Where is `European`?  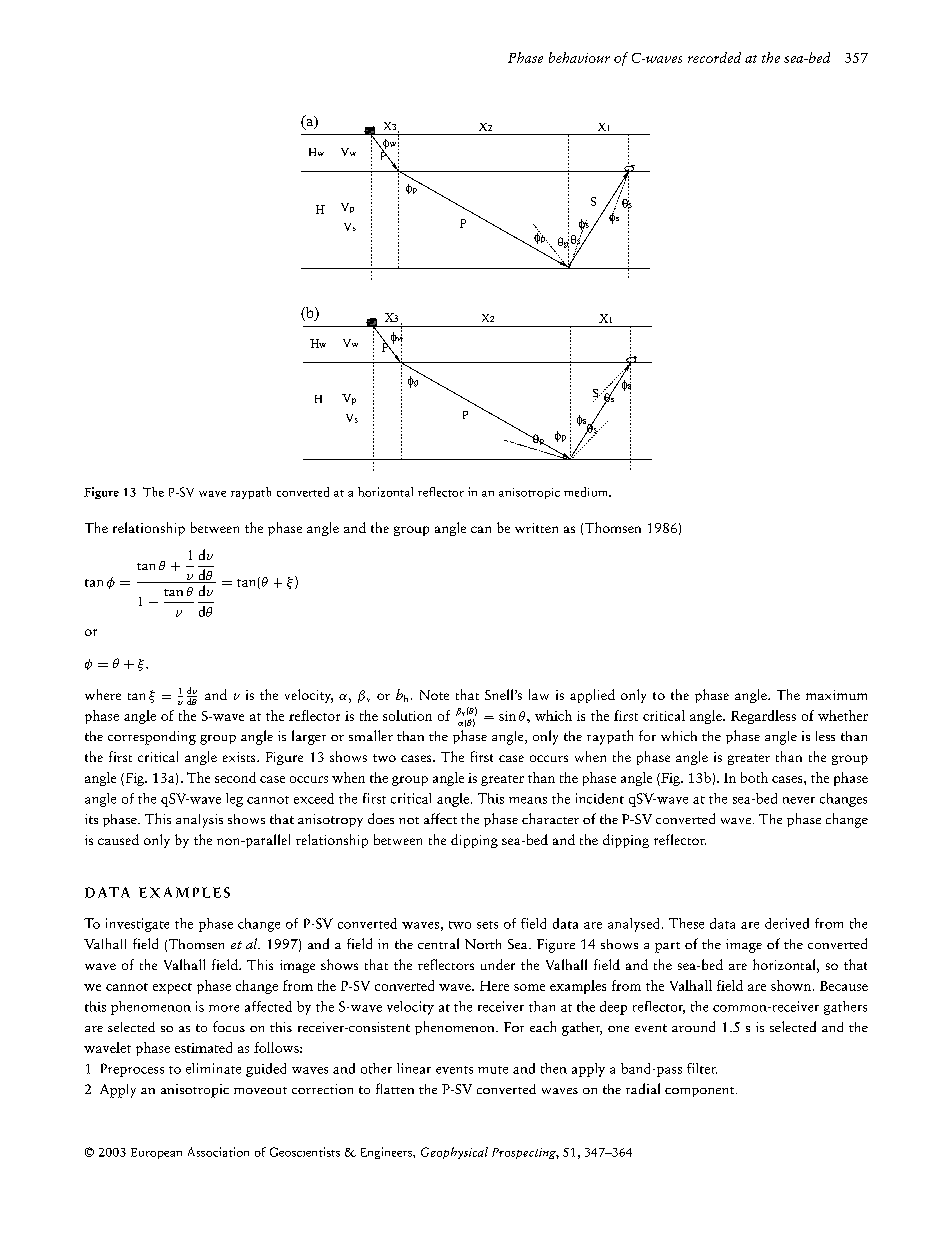 European is located at coordinates (156, 1153).
